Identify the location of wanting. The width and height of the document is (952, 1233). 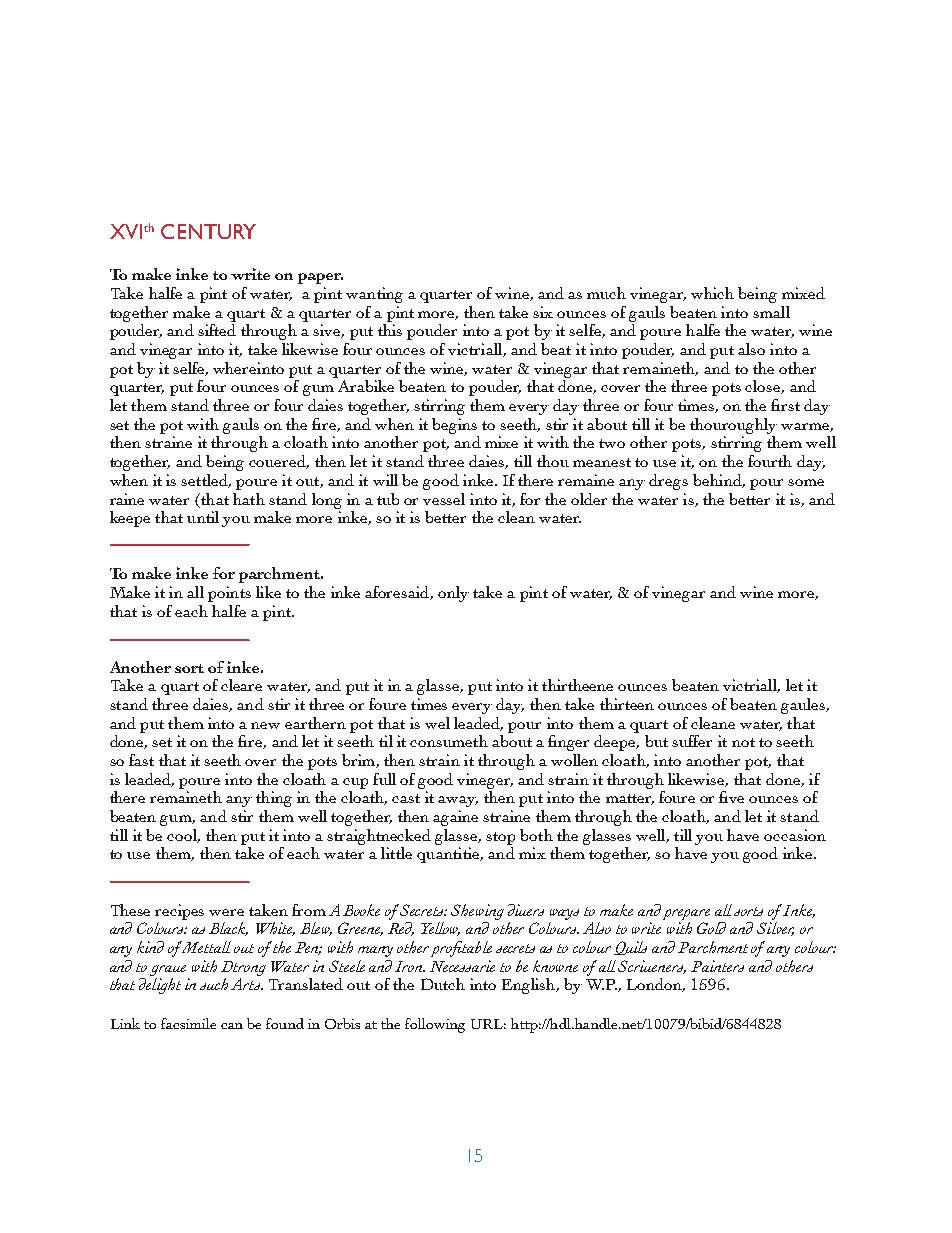
(374, 295).
